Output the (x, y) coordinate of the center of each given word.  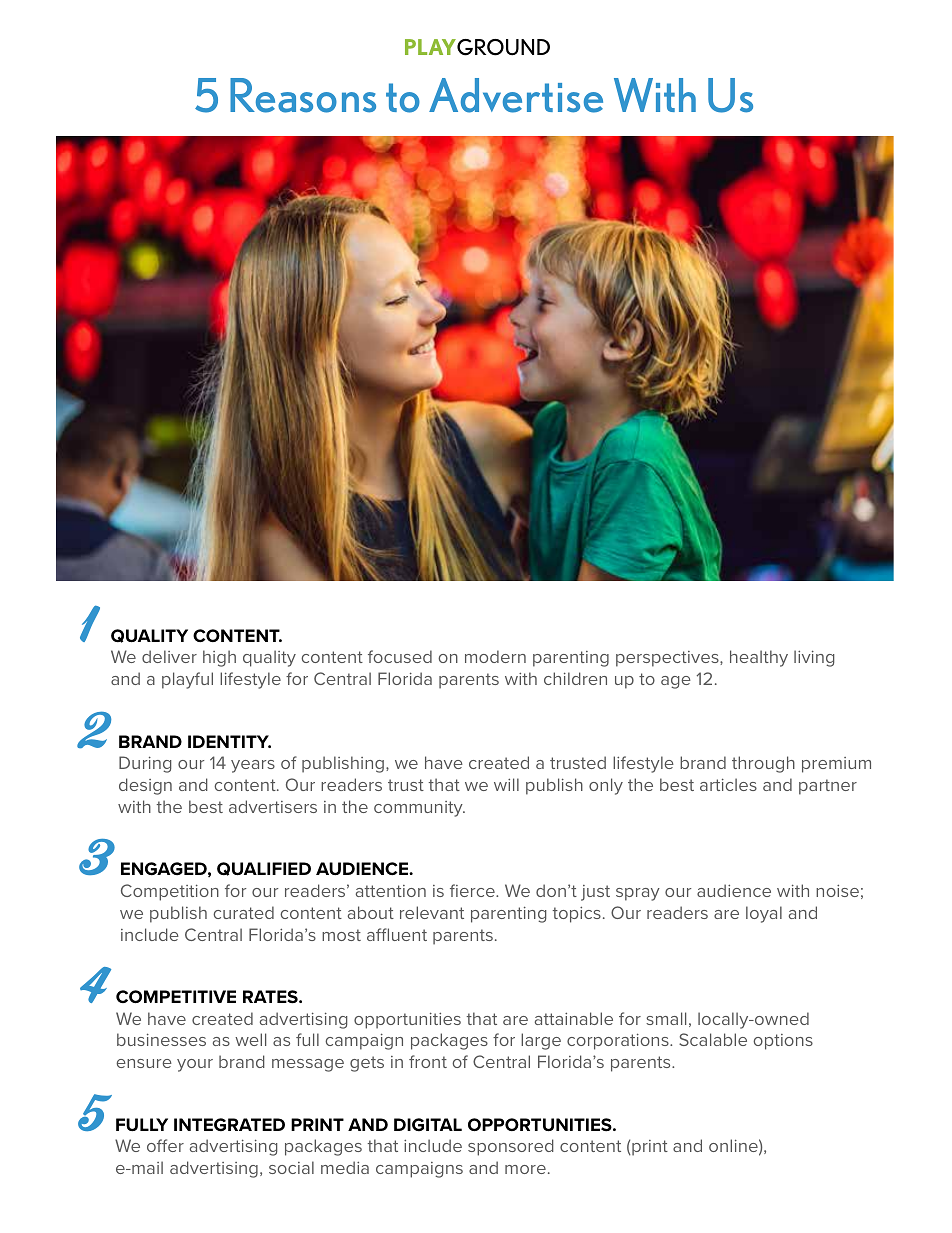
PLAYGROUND (477, 47)
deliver (169, 656)
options (783, 1042)
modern (495, 656)
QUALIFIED (264, 869)
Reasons (303, 95)
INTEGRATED (229, 1125)
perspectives (668, 659)
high (219, 658)
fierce (473, 890)
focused (400, 656)
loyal (764, 914)
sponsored (511, 1147)
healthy (759, 658)
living (814, 658)
